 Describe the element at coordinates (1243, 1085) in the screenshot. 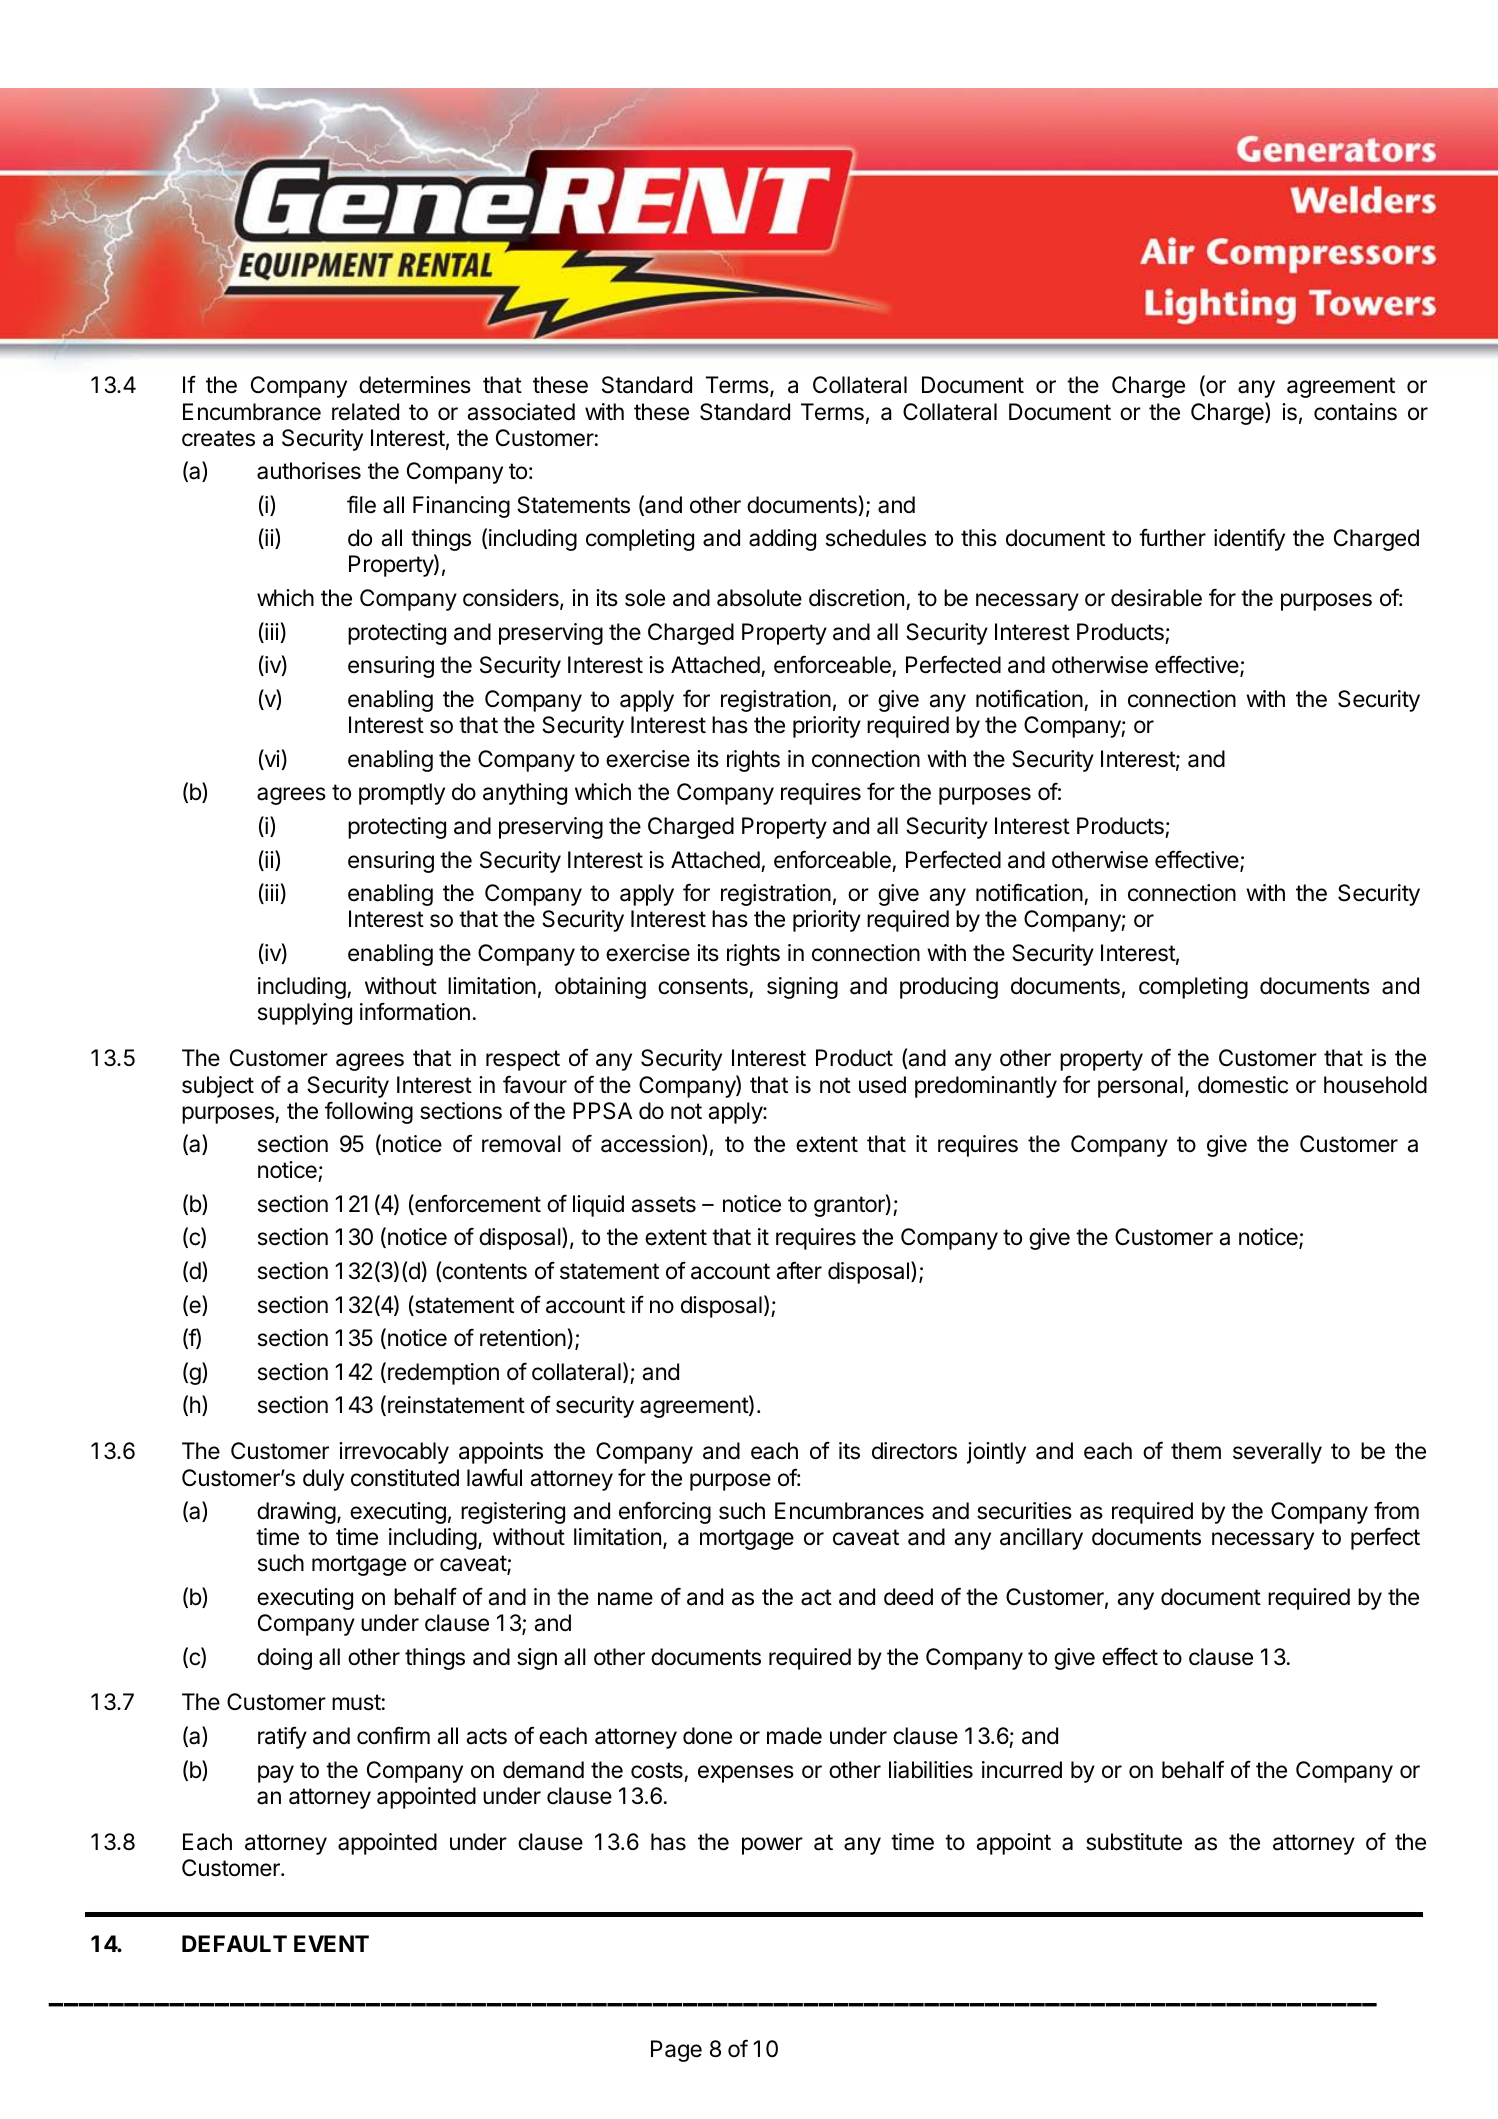

I see `domestic` at that location.
